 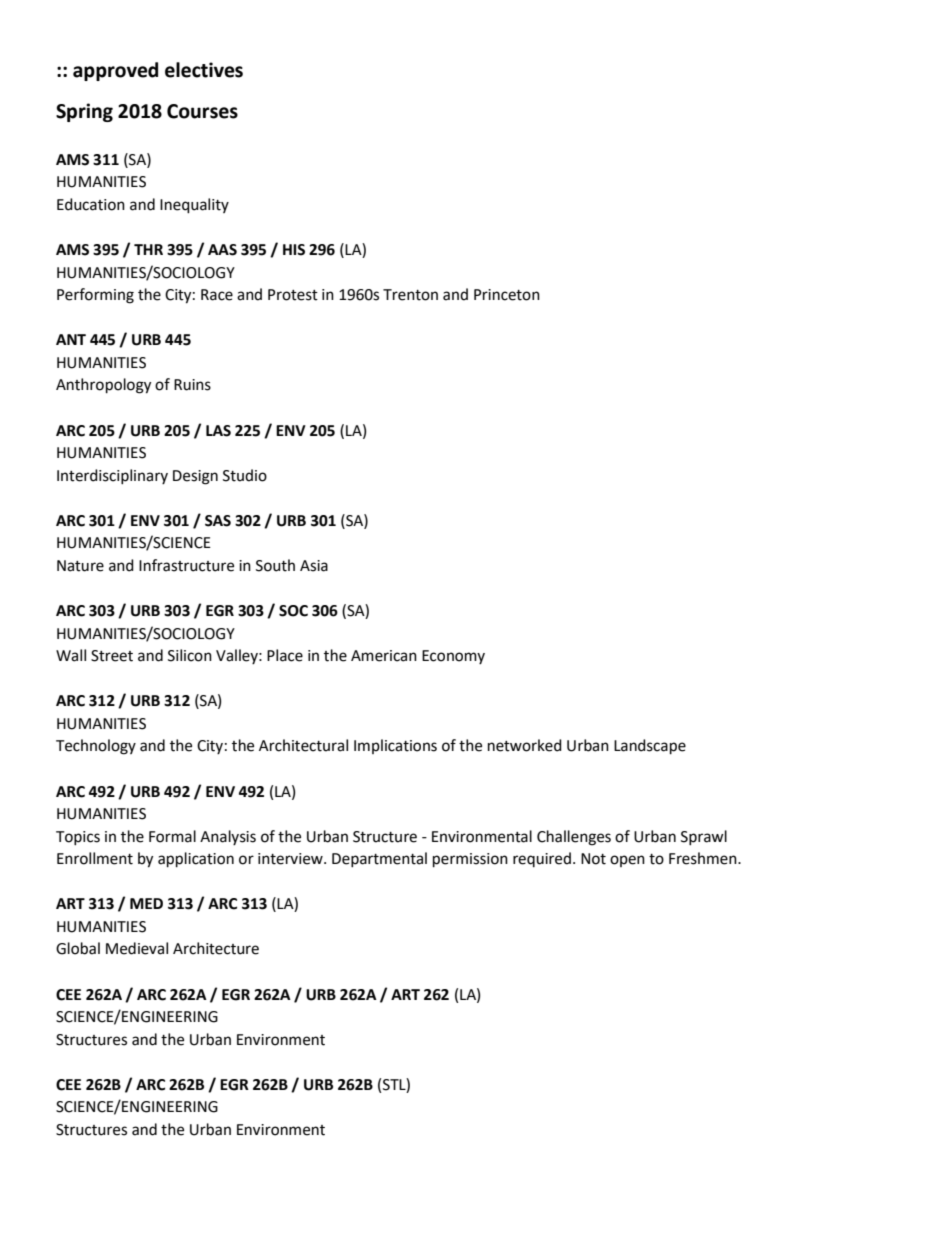 What do you see at coordinates (410, 295) in the image?
I see `Trenton` at bounding box center [410, 295].
